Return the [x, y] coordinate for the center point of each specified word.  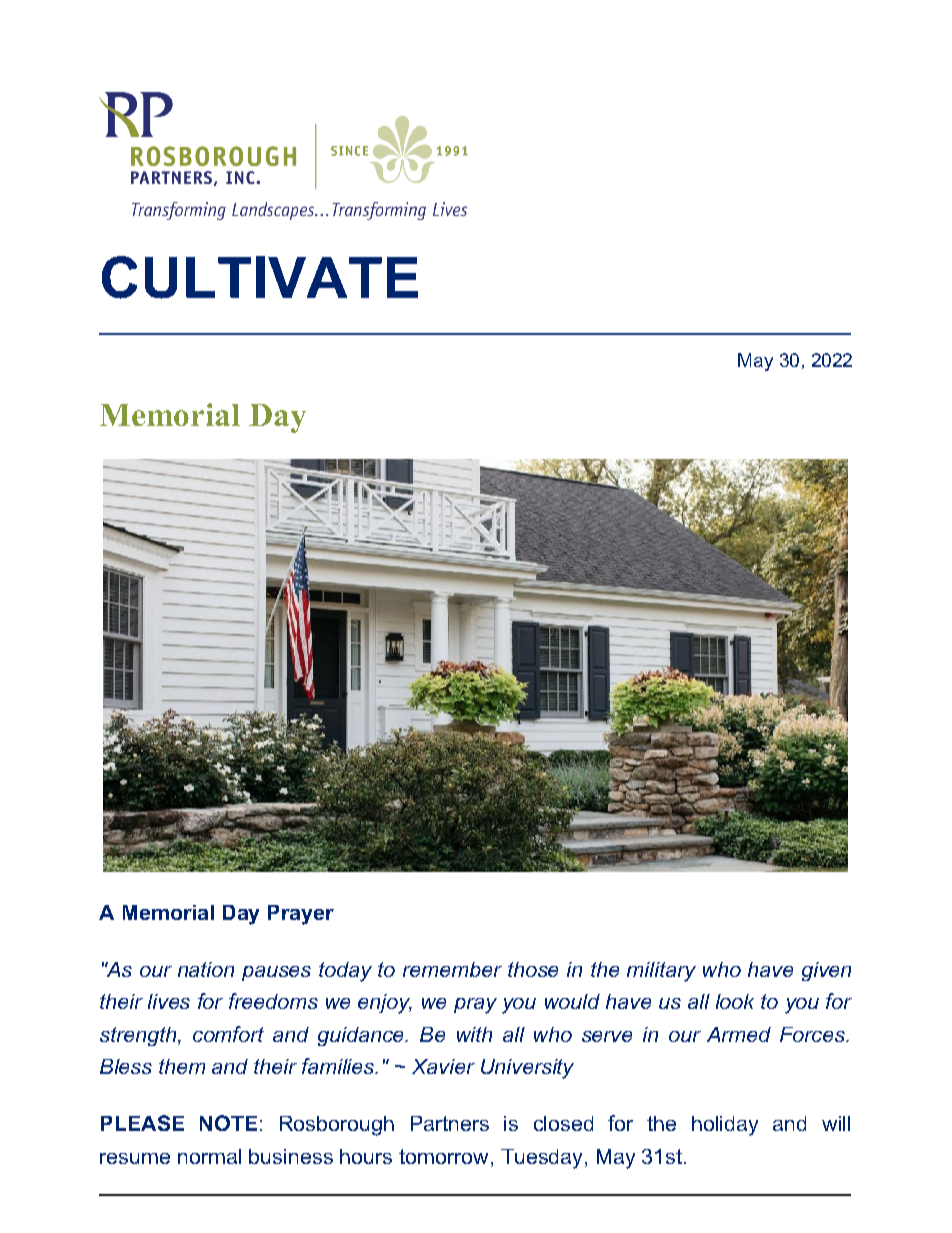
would [572, 1001]
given [826, 971]
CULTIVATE [260, 277]
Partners [450, 1123]
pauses [276, 973]
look [735, 1001]
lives [169, 1001]
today [345, 972]
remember [452, 969]
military [661, 972]
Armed [739, 1034]
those [533, 969]
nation [206, 969]
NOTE [228, 1123]
